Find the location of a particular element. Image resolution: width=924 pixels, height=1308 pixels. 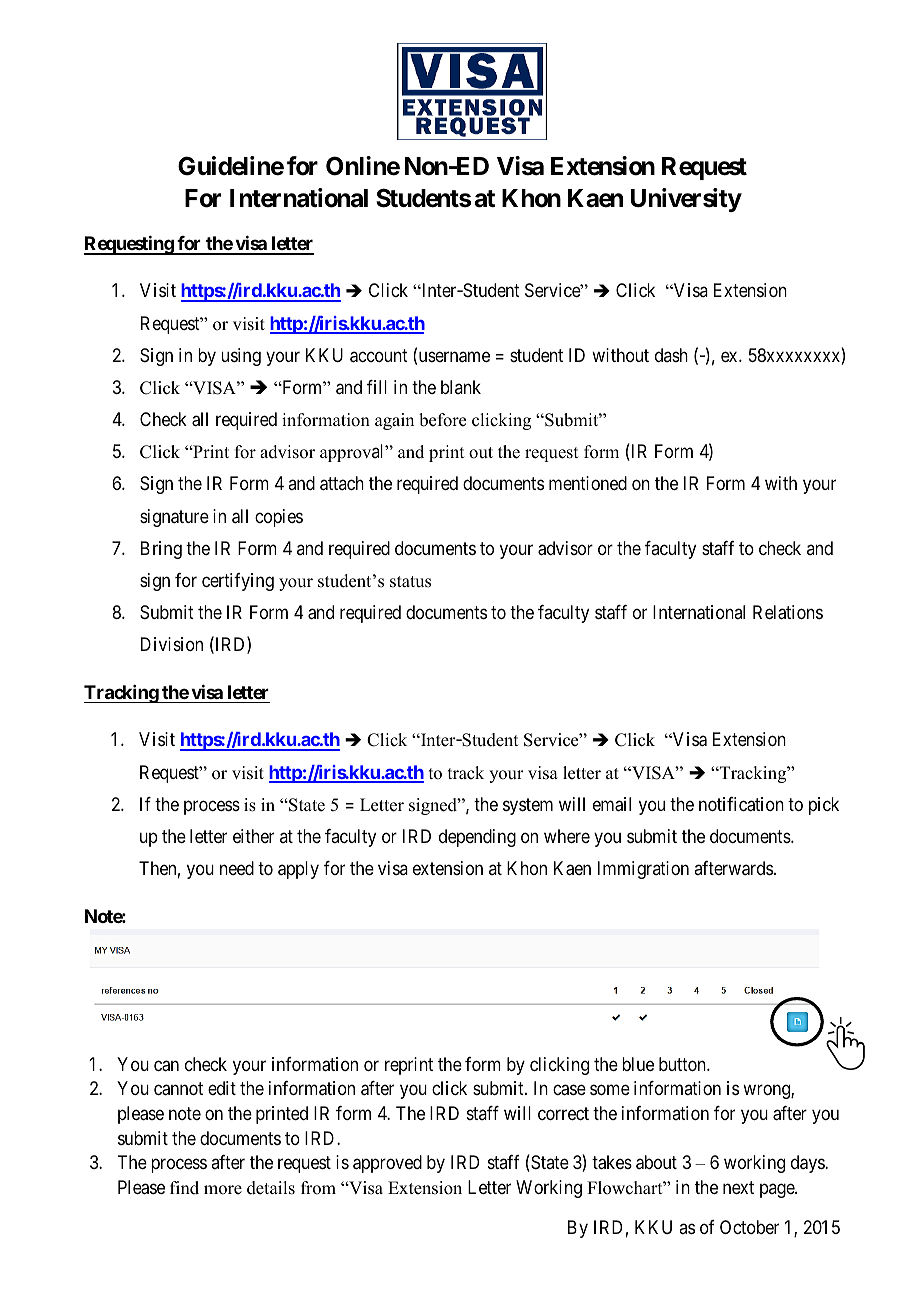

Relations is located at coordinates (788, 612).
